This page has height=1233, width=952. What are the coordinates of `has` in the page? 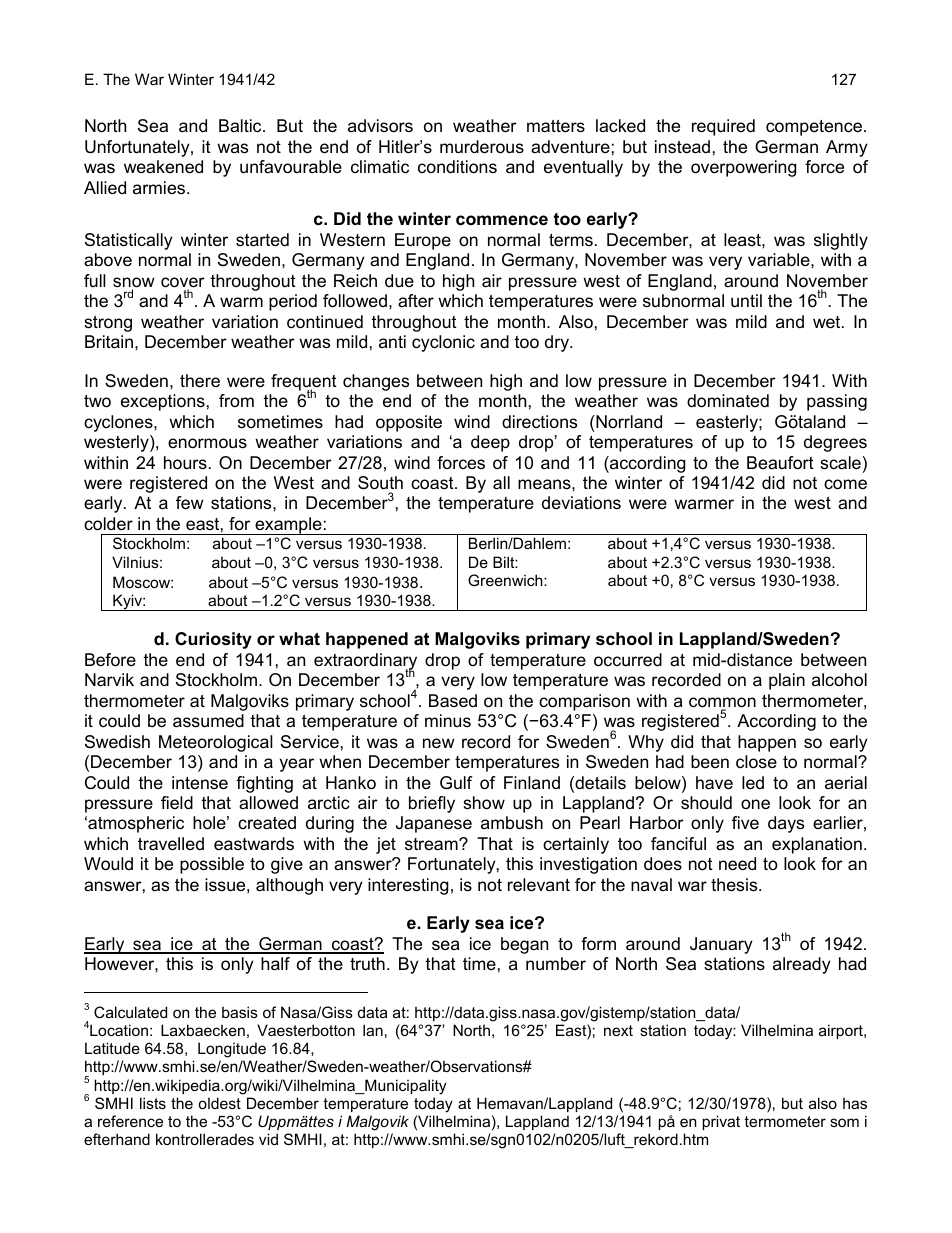 It's located at (855, 1103).
